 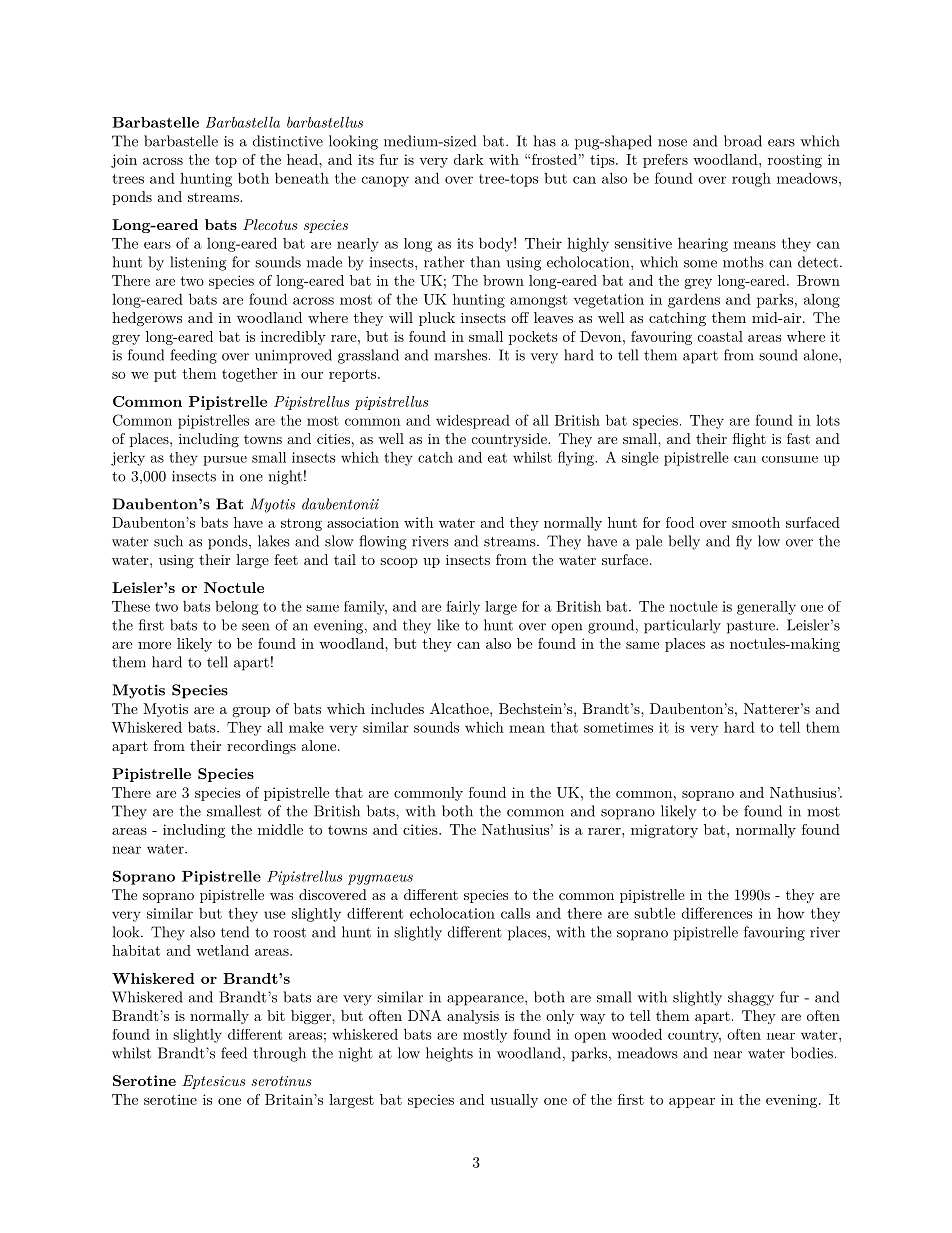 I want to click on generally, so click(x=766, y=608).
